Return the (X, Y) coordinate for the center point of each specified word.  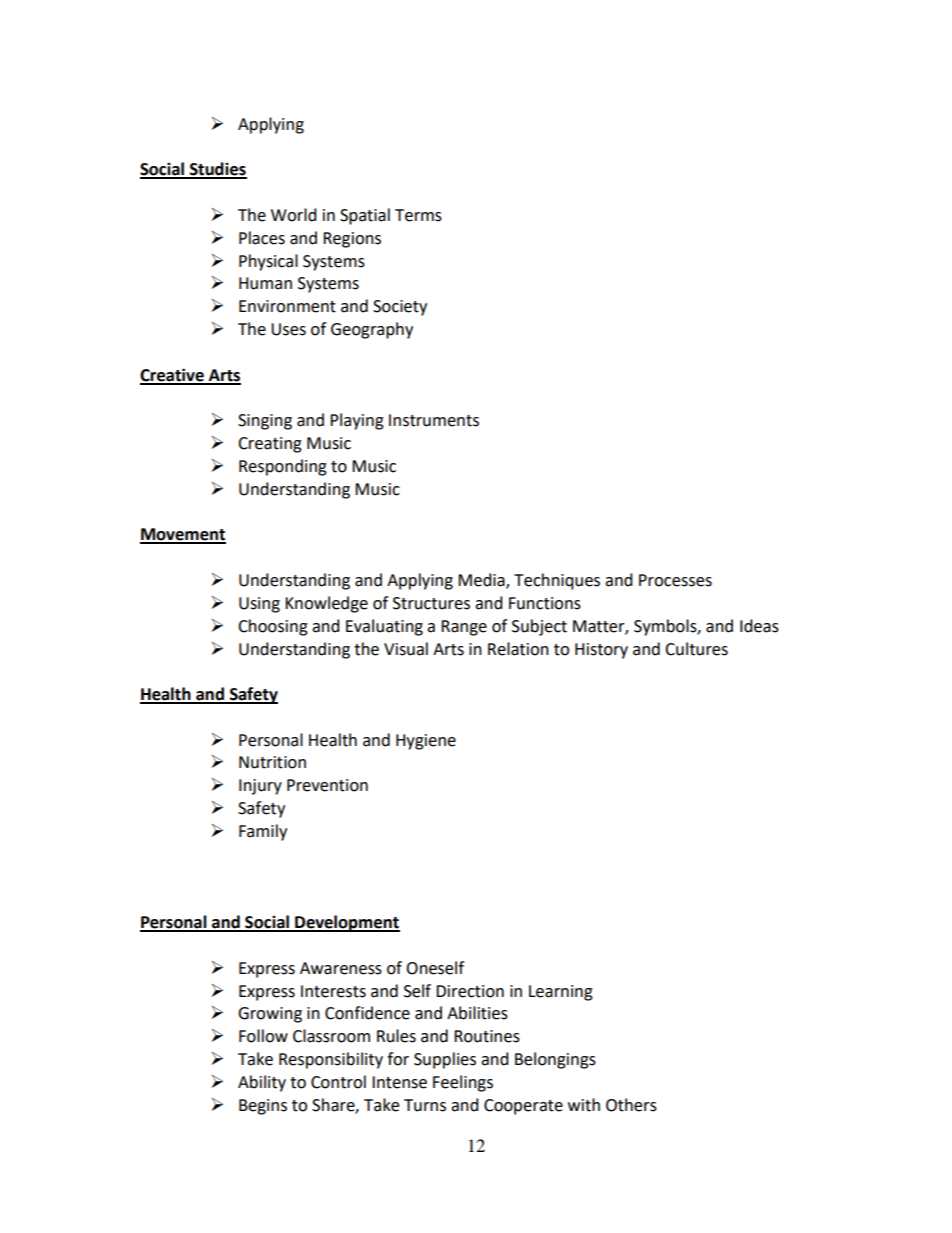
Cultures (696, 649)
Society (400, 308)
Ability (262, 1083)
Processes (675, 580)
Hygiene (426, 742)
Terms (418, 215)
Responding (283, 467)
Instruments (434, 420)
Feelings (463, 1083)
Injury (260, 787)
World (294, 215)
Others (631, 1105)
